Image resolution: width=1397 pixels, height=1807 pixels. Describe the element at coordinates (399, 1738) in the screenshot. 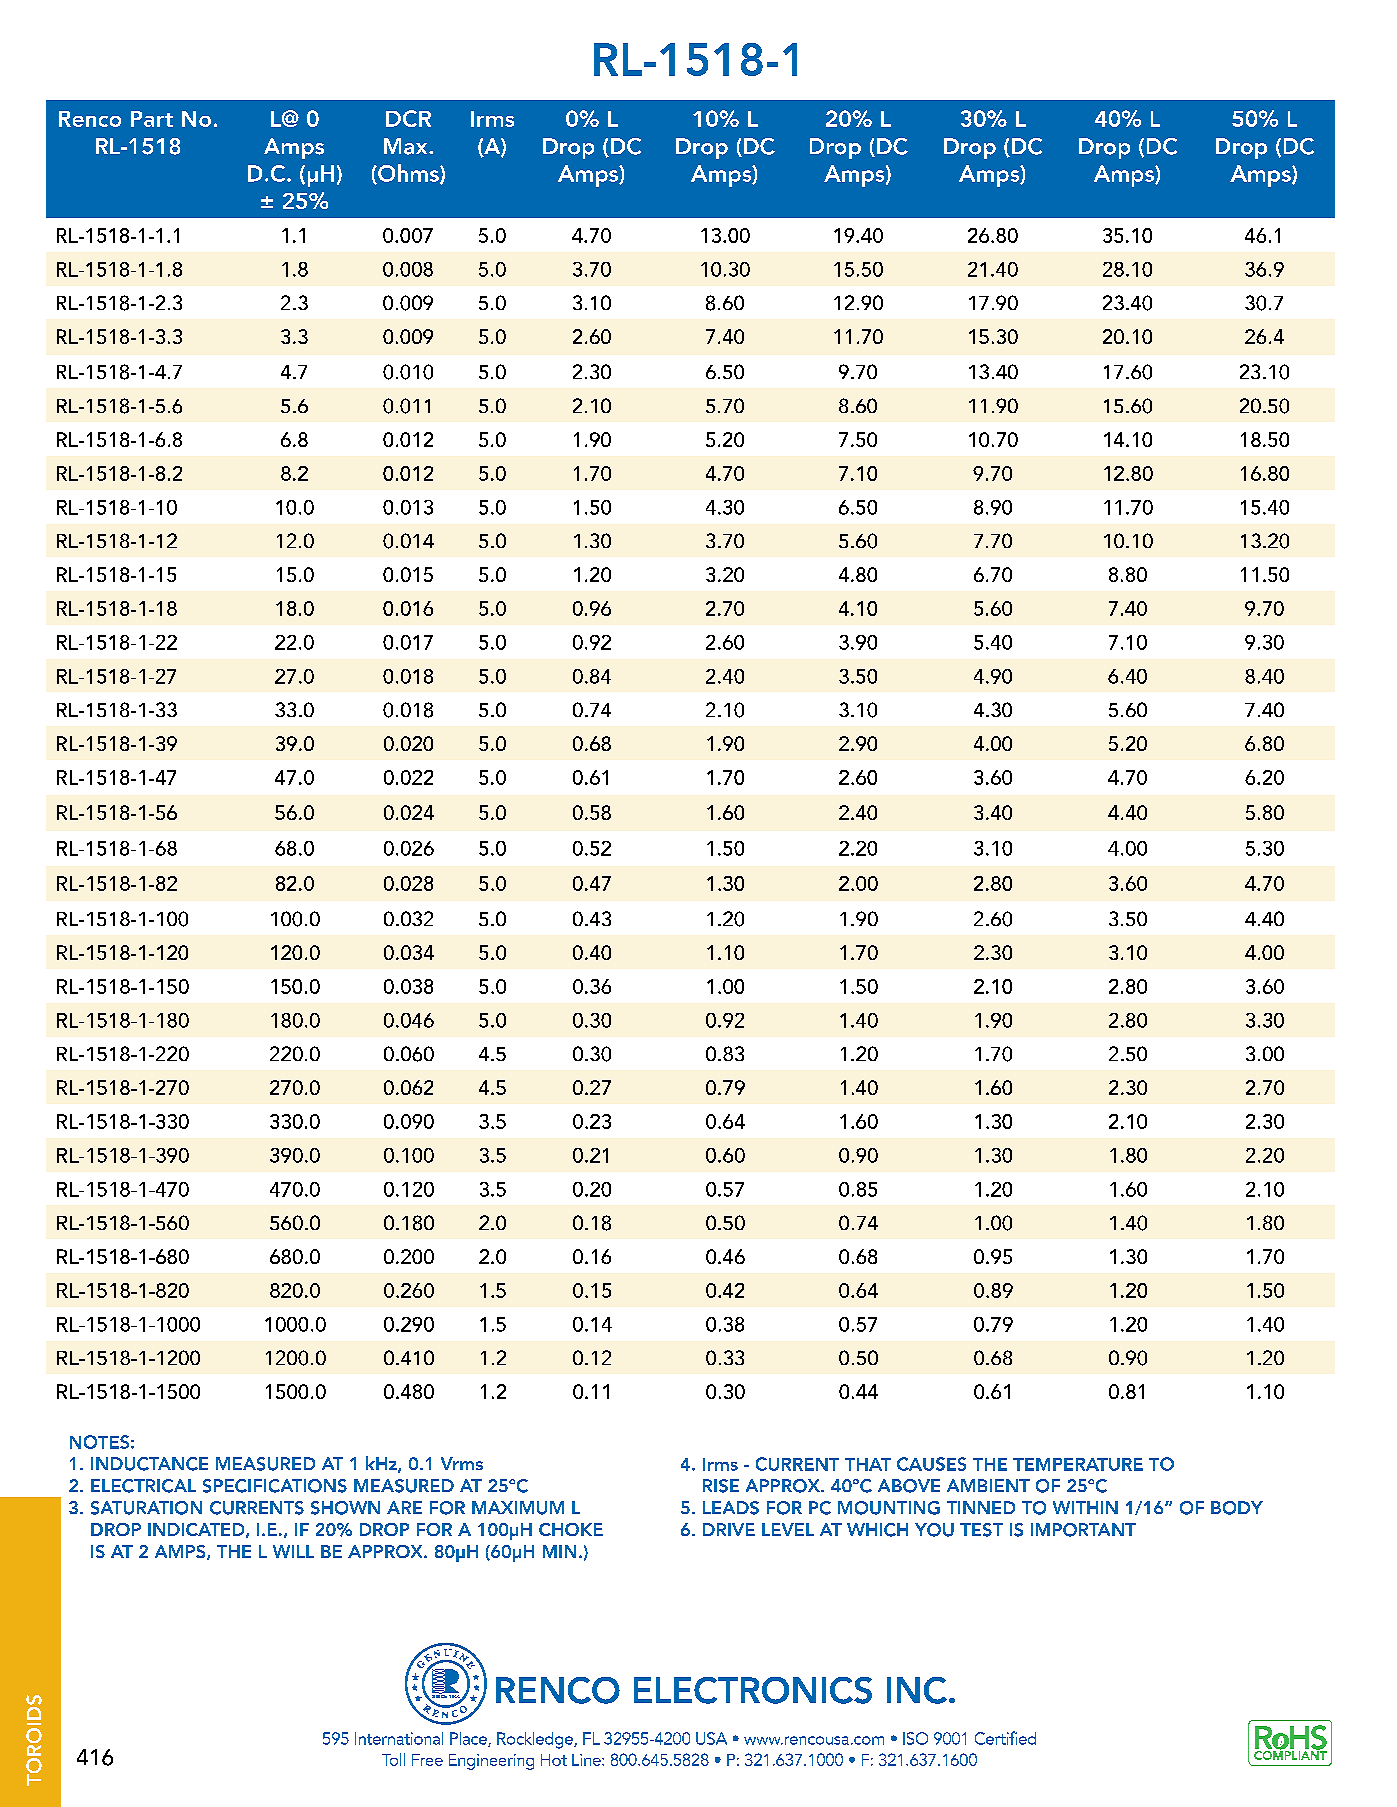

I see `International` at that location.
